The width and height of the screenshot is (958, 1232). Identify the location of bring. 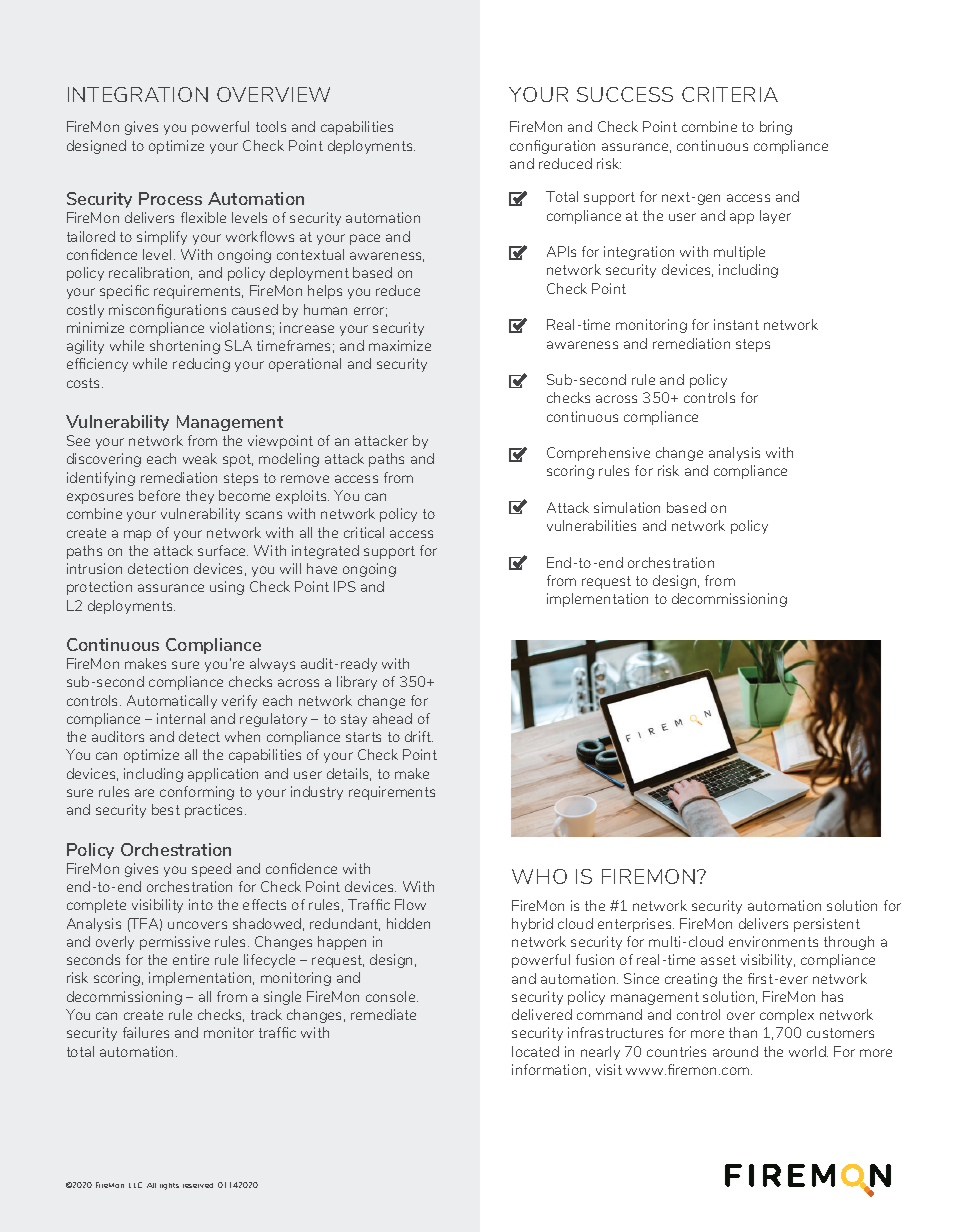
(776, 128).
